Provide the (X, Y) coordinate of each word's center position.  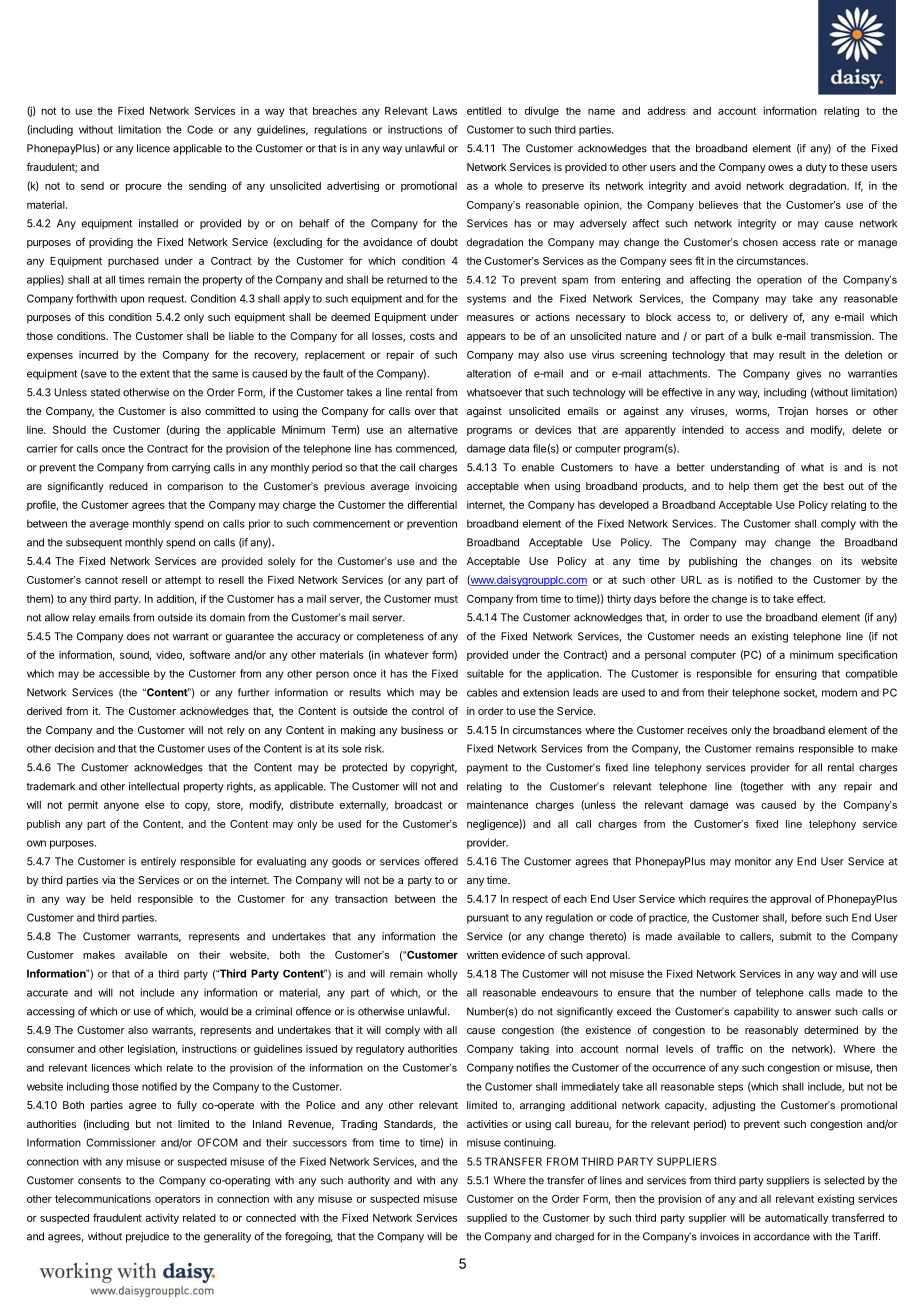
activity (162, 1218)
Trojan (793, 412)
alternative (433, 430)
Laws (445, 111)
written (482, 955)
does (138, 636)
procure (144, 188)
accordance (782, 1236)
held (121, 899)
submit (796, 936)
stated (105, 392)
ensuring (796, 674)
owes (780, 168)
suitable (485, 673)
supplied (487, 1218)
